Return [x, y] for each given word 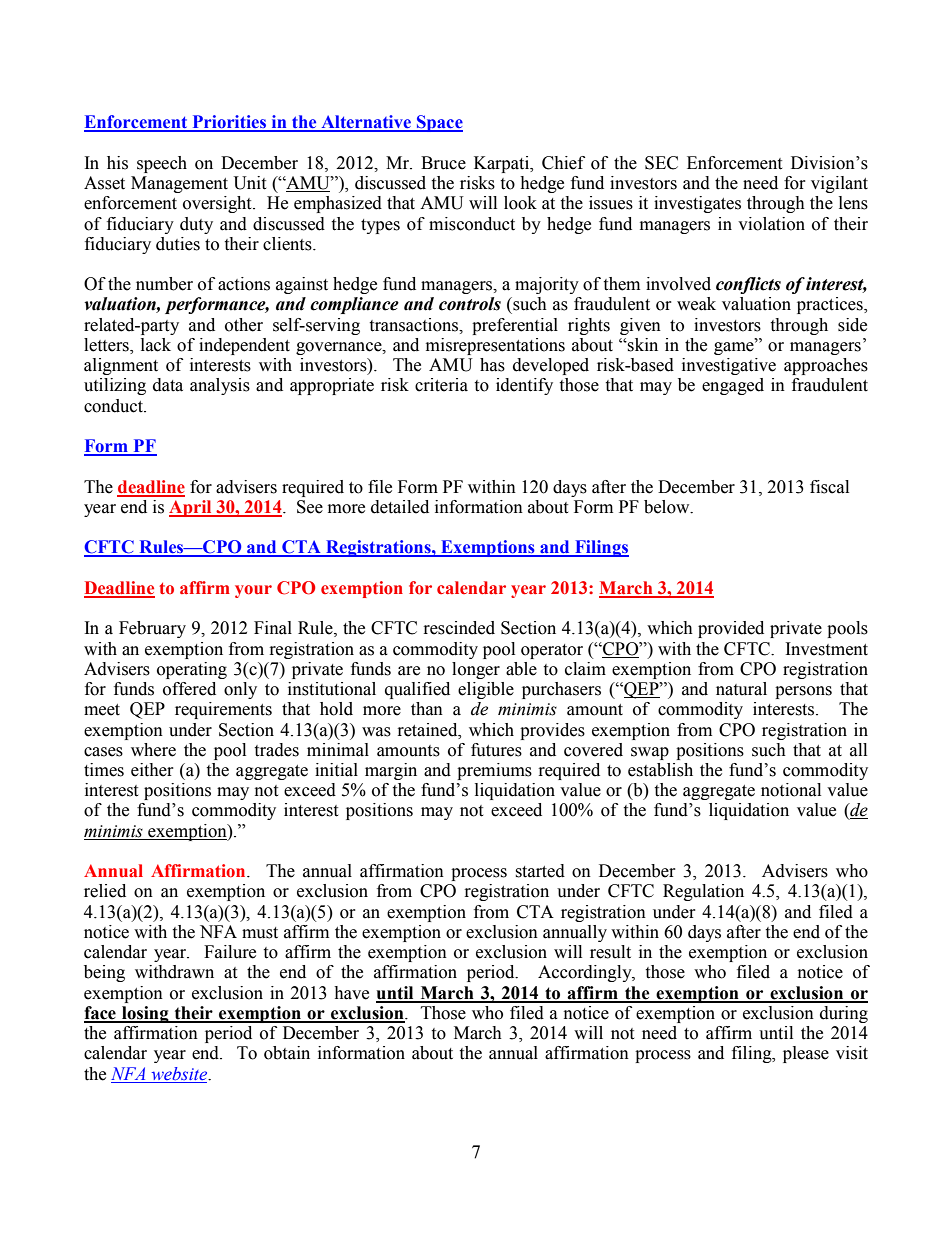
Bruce [443, 163]
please [806, 1054]
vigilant [839, 184]
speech [162, 164]
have [351, 993]
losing [145, 1014]
